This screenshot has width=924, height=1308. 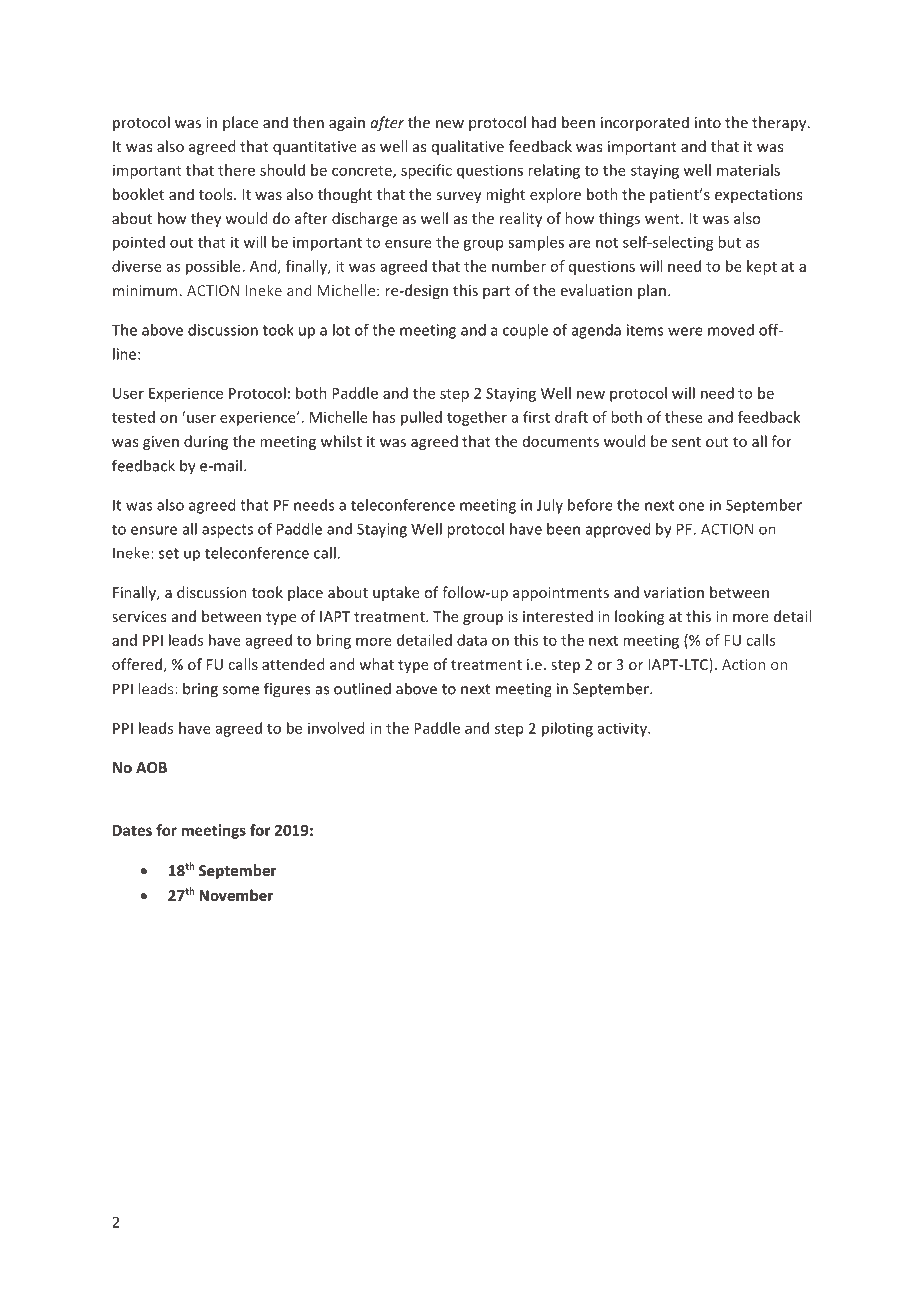 What do you see at coordinates (236, 170) in the screenshot?
I see `there` at bounding box center [236, 170].
